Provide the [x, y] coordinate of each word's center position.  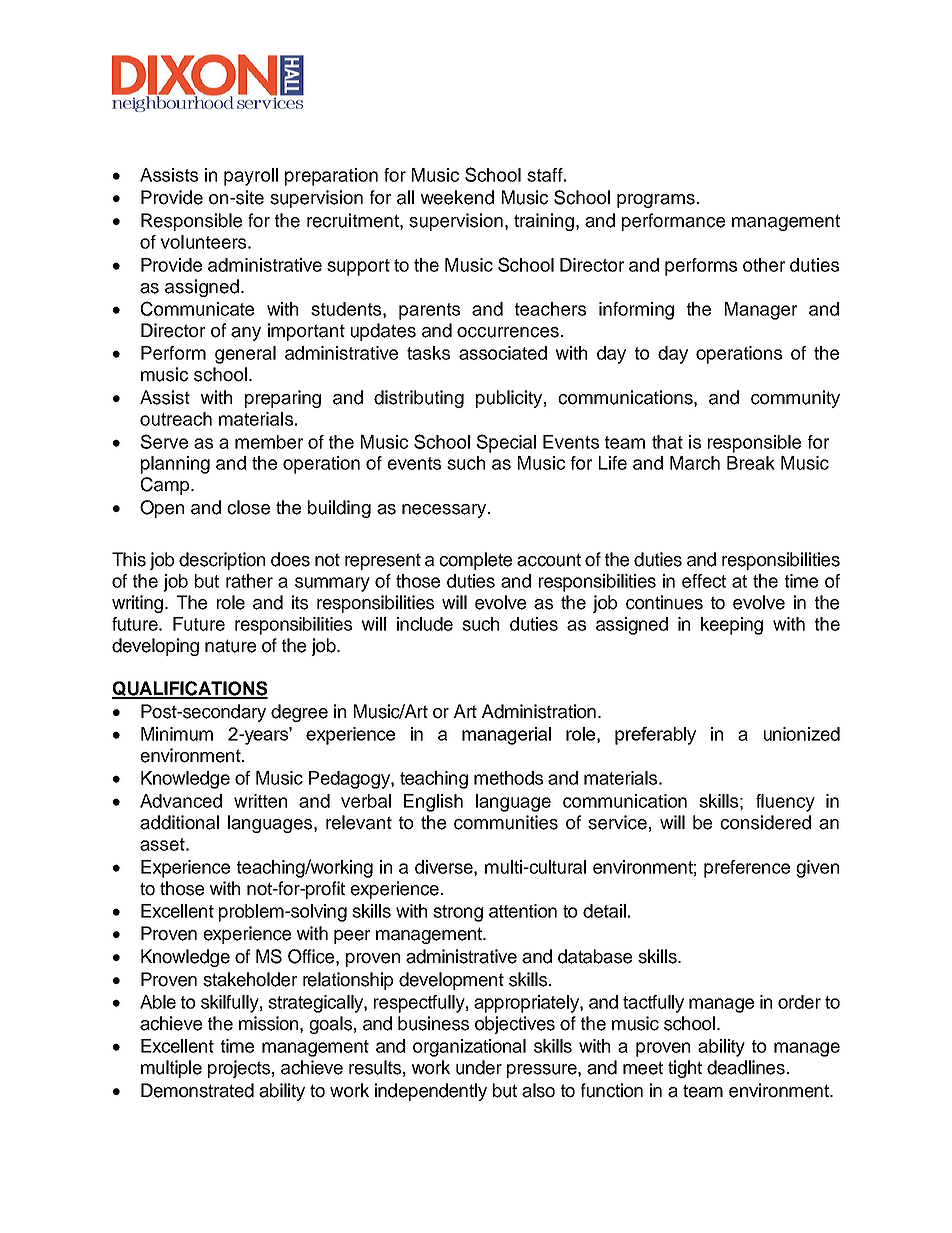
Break [751, 463]
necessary [445, 511]
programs [656, 201]
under [479, 1067]
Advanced [181, 801]
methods [508, 778]
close [248, 507]
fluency [785, 803]
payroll [251, 177]
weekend [457, 197]
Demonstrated [197, 1090]
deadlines [746, 1067]
